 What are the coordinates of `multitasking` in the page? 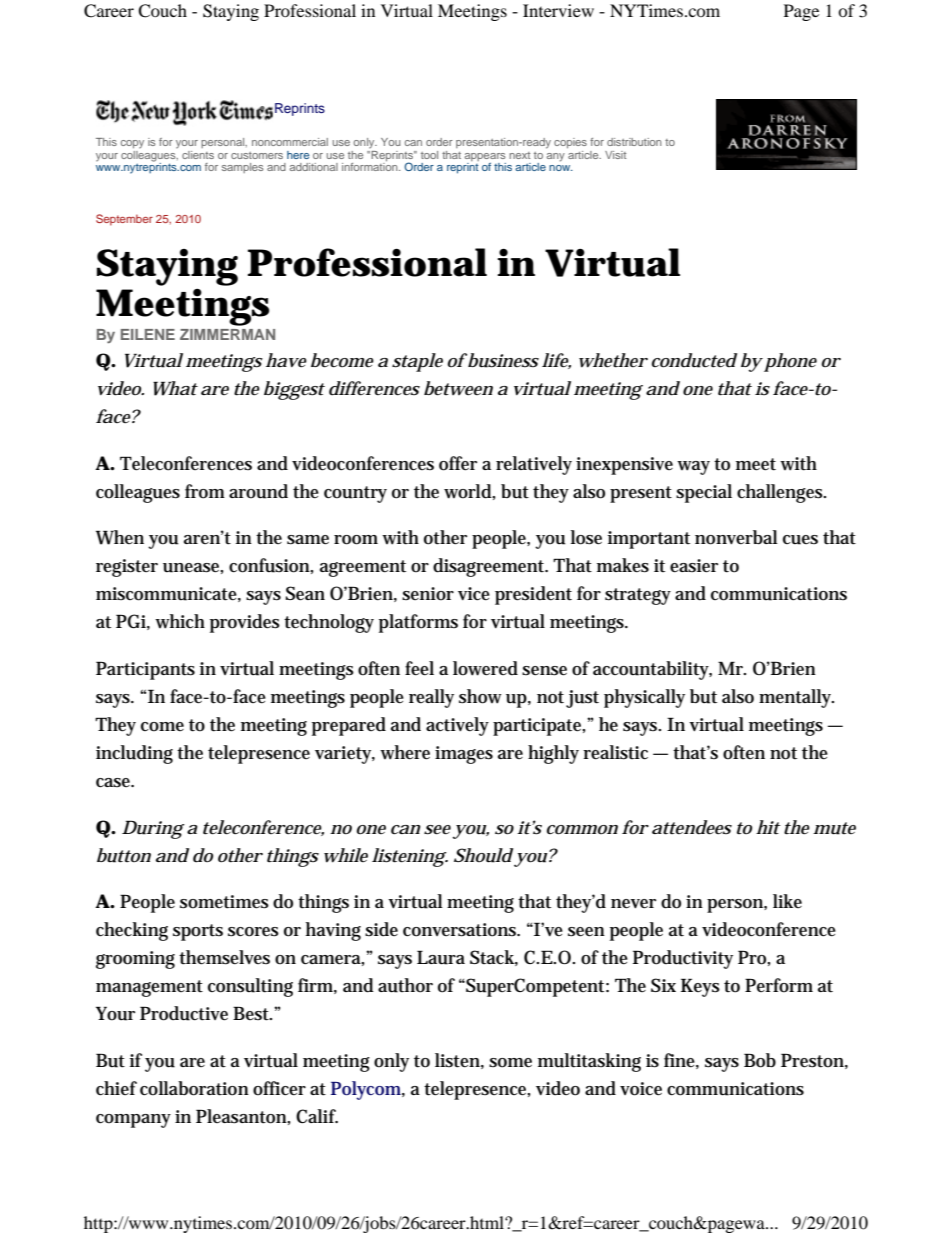 It's located at (589, 1062).
